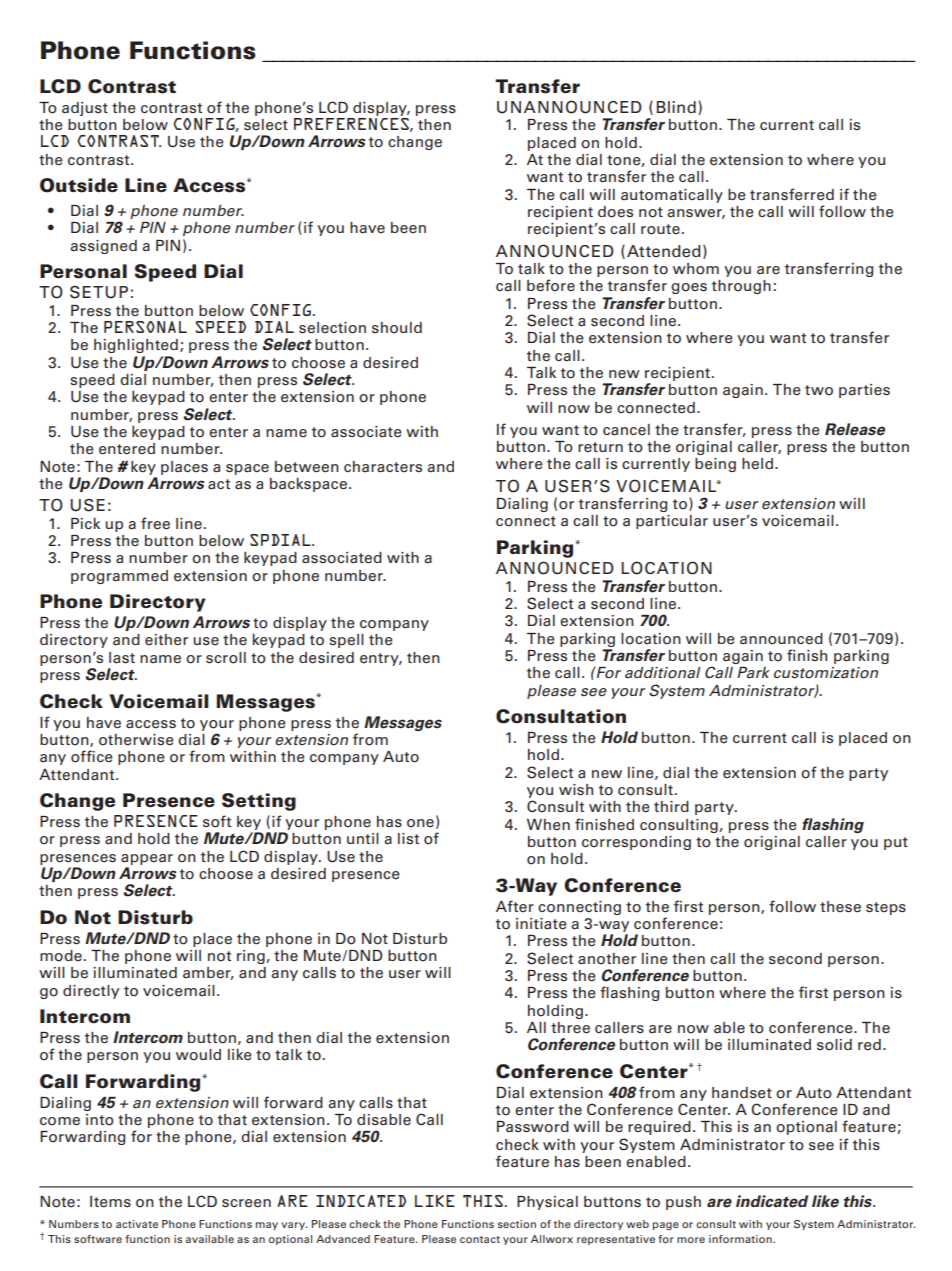  I want to click on activate, so click(137, 1224).
